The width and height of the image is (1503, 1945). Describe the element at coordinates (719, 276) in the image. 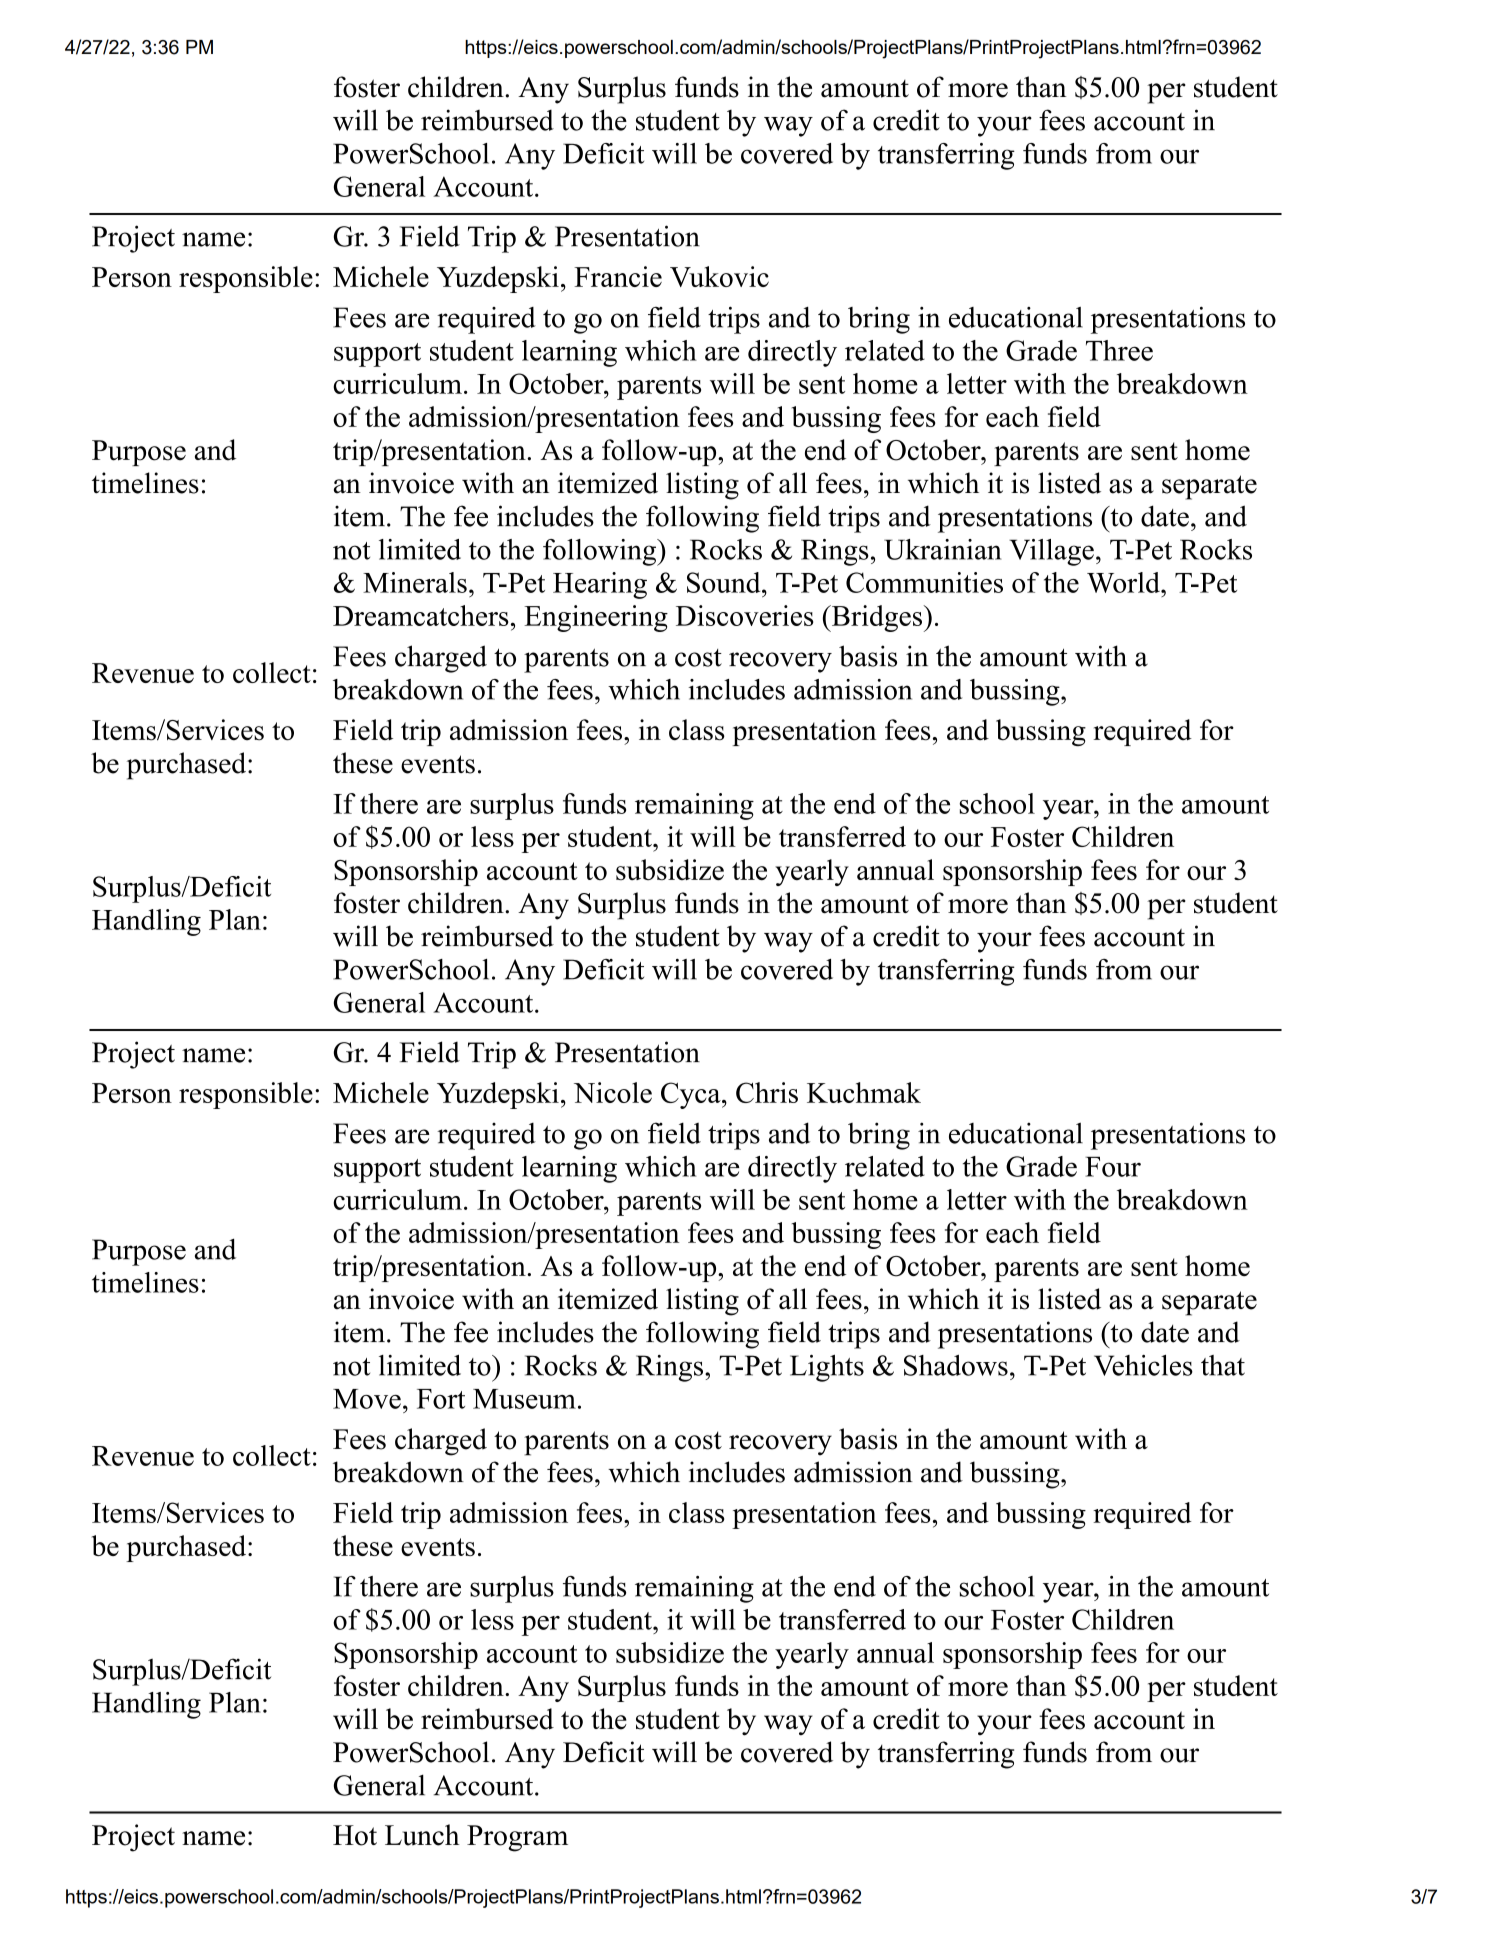

I see `Vukovic` at that location.
